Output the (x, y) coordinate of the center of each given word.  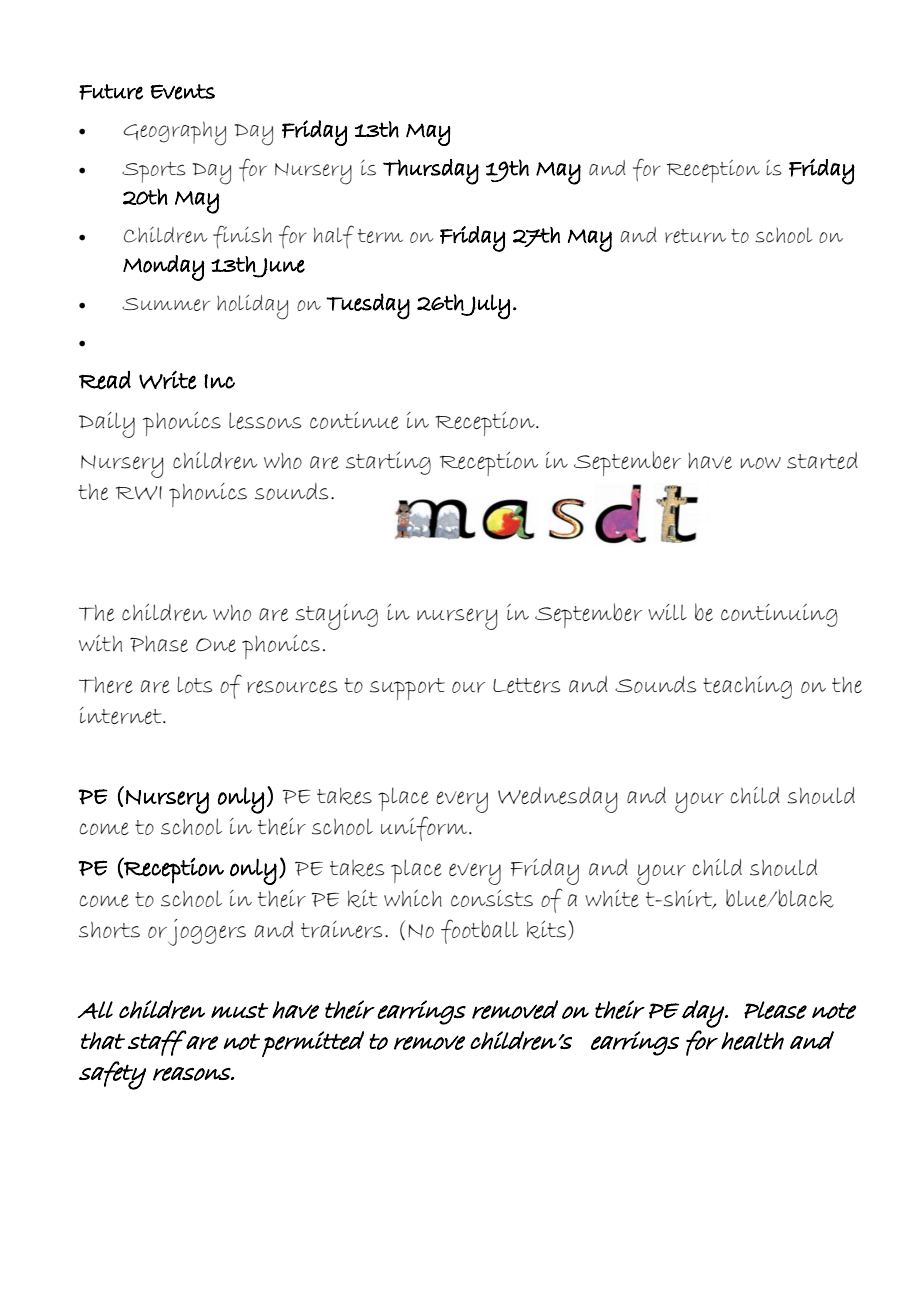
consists (492, 898)
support (407, 689)
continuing (779, 615)
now (761, 463)
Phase (159, 644)
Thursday (431, 172)
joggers (207, 932)
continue (354, 420)
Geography (175, 133)
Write (168, 380)
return (695, 236)
